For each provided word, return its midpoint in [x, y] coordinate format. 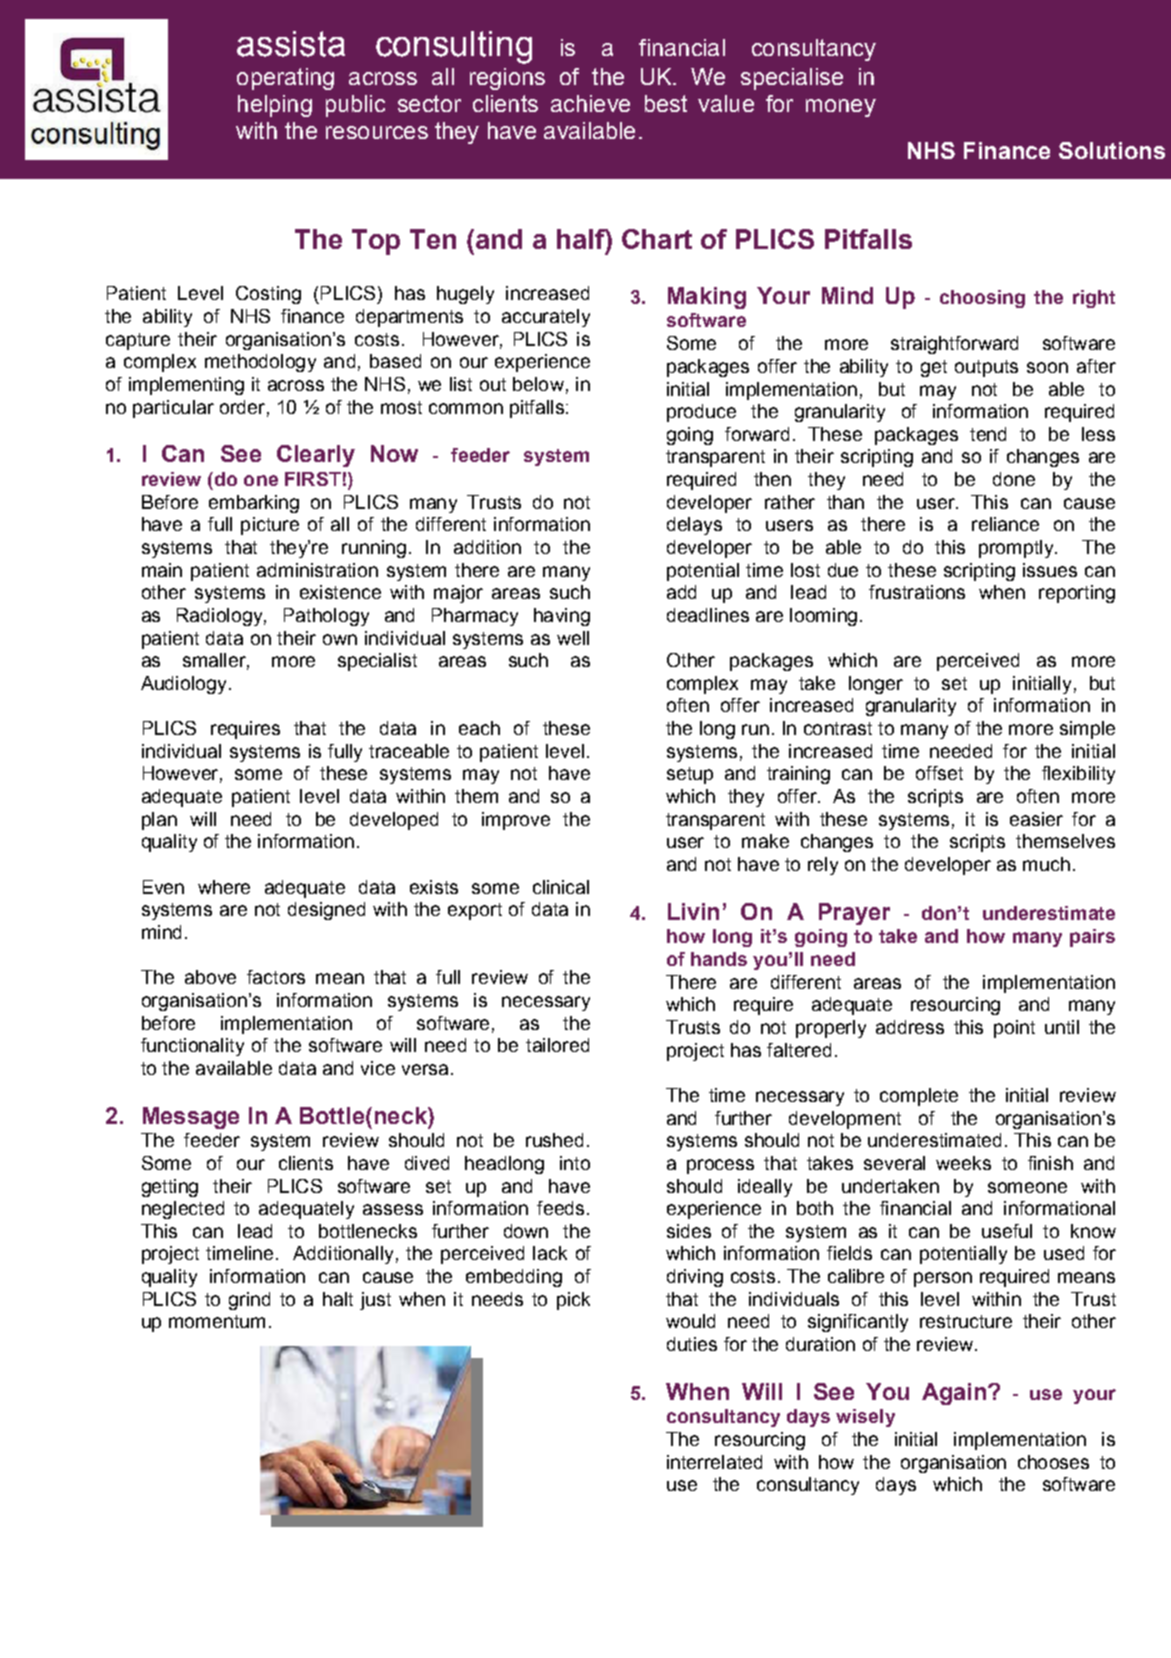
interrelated [714, 1462]
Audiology [183, 685]
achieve [590, 103]
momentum [217, 1321]
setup [690, 775]
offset [939, 773]
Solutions [1112, 150]
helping [275, 106]
